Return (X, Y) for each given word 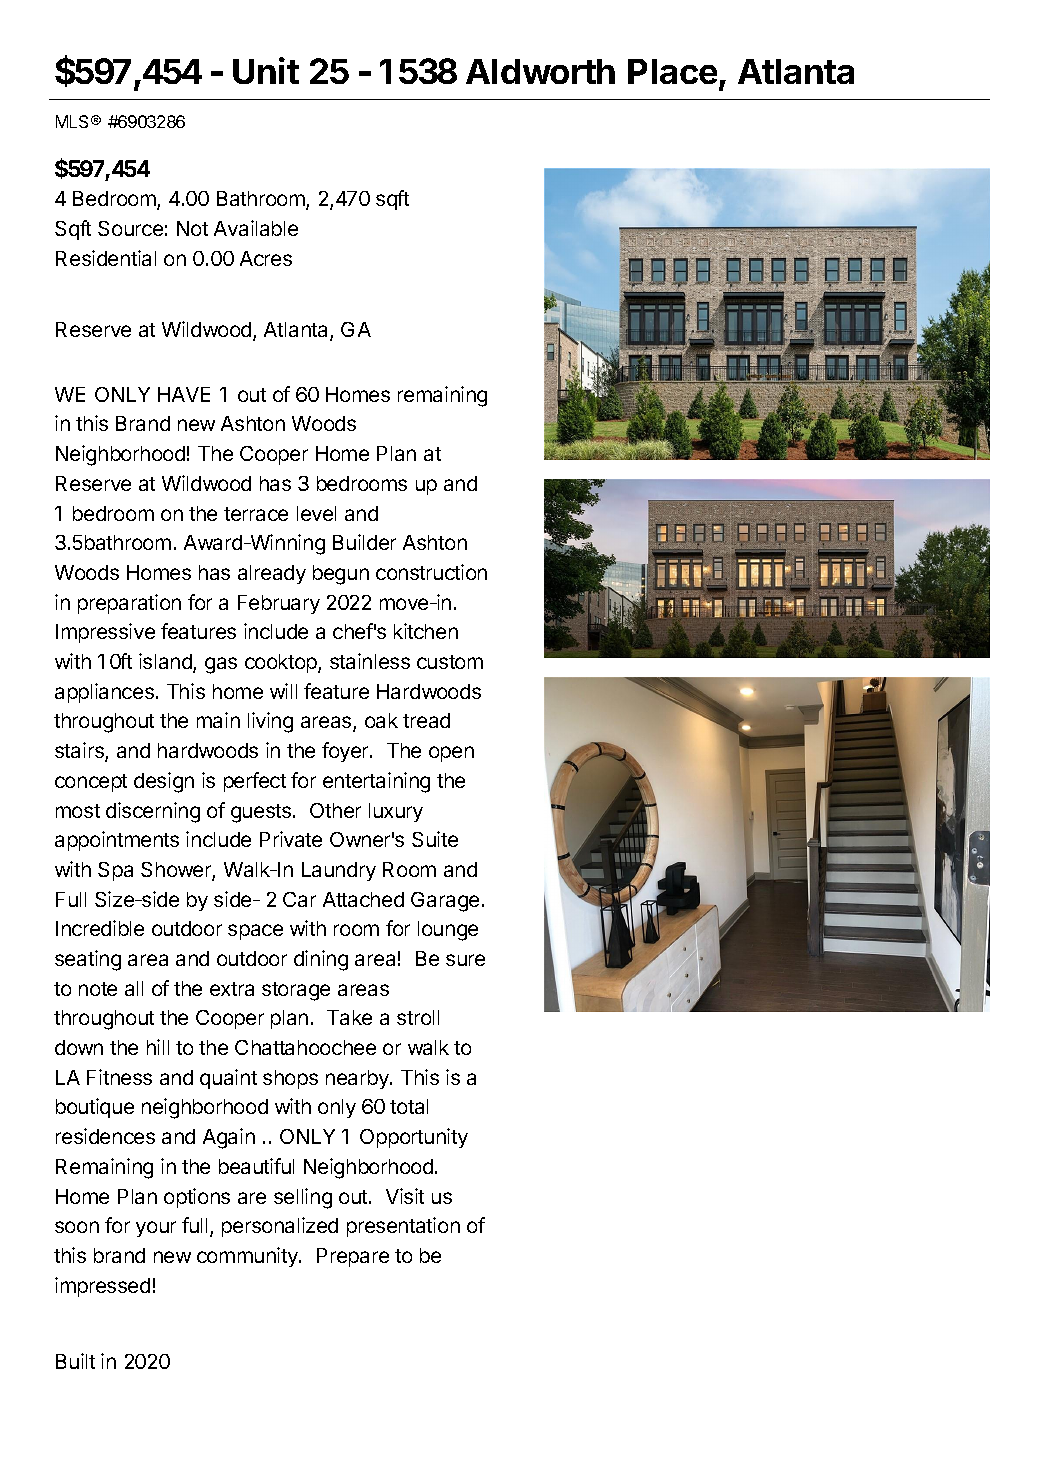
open (451, 754)
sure (465, 960)
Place (672, 71)
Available (256, 228)
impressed (102, 1287)
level (316, 513)
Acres (266, 258)
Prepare (353, 1257)
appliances (104, 693)
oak (381, 720)
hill (158, 1047)
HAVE (184, 394)
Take (349, 1017)
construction (431, 572)
